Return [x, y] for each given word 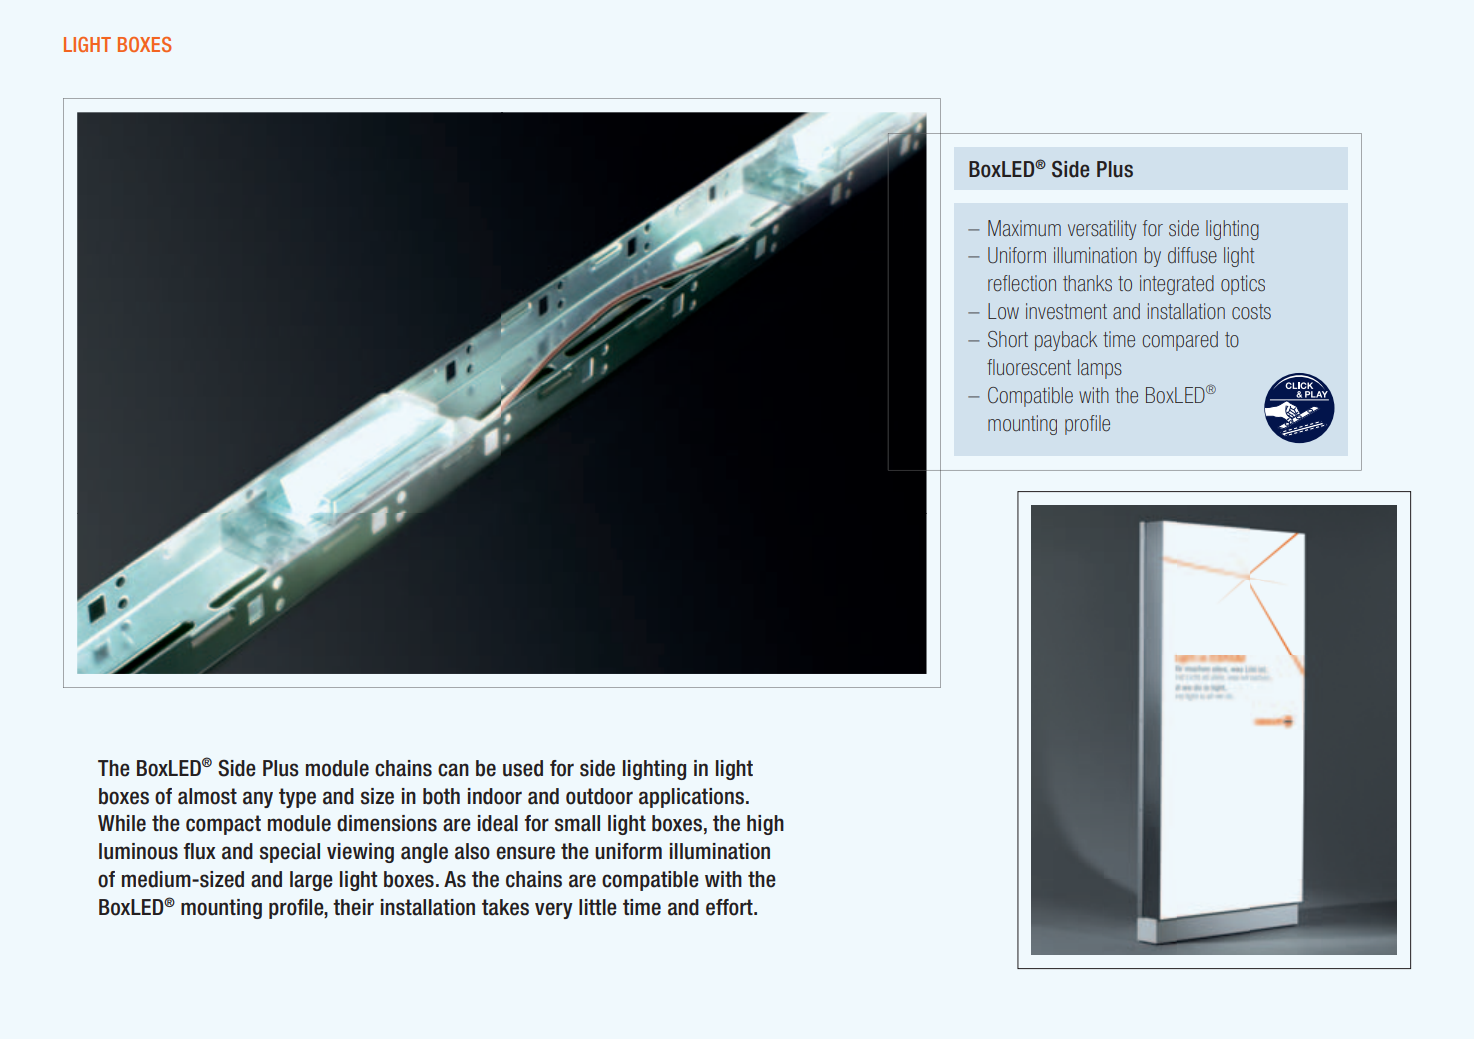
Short [1008, 339]
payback [1066, 341]
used [523, 768]
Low [1003, 311]
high [765, 825]
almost [207, 796]
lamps [1100, 369]
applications [691, 798]
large [311, 881]
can [453, 770]
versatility [1102, 230]
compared [1180, 341]
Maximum [1024, 228]
